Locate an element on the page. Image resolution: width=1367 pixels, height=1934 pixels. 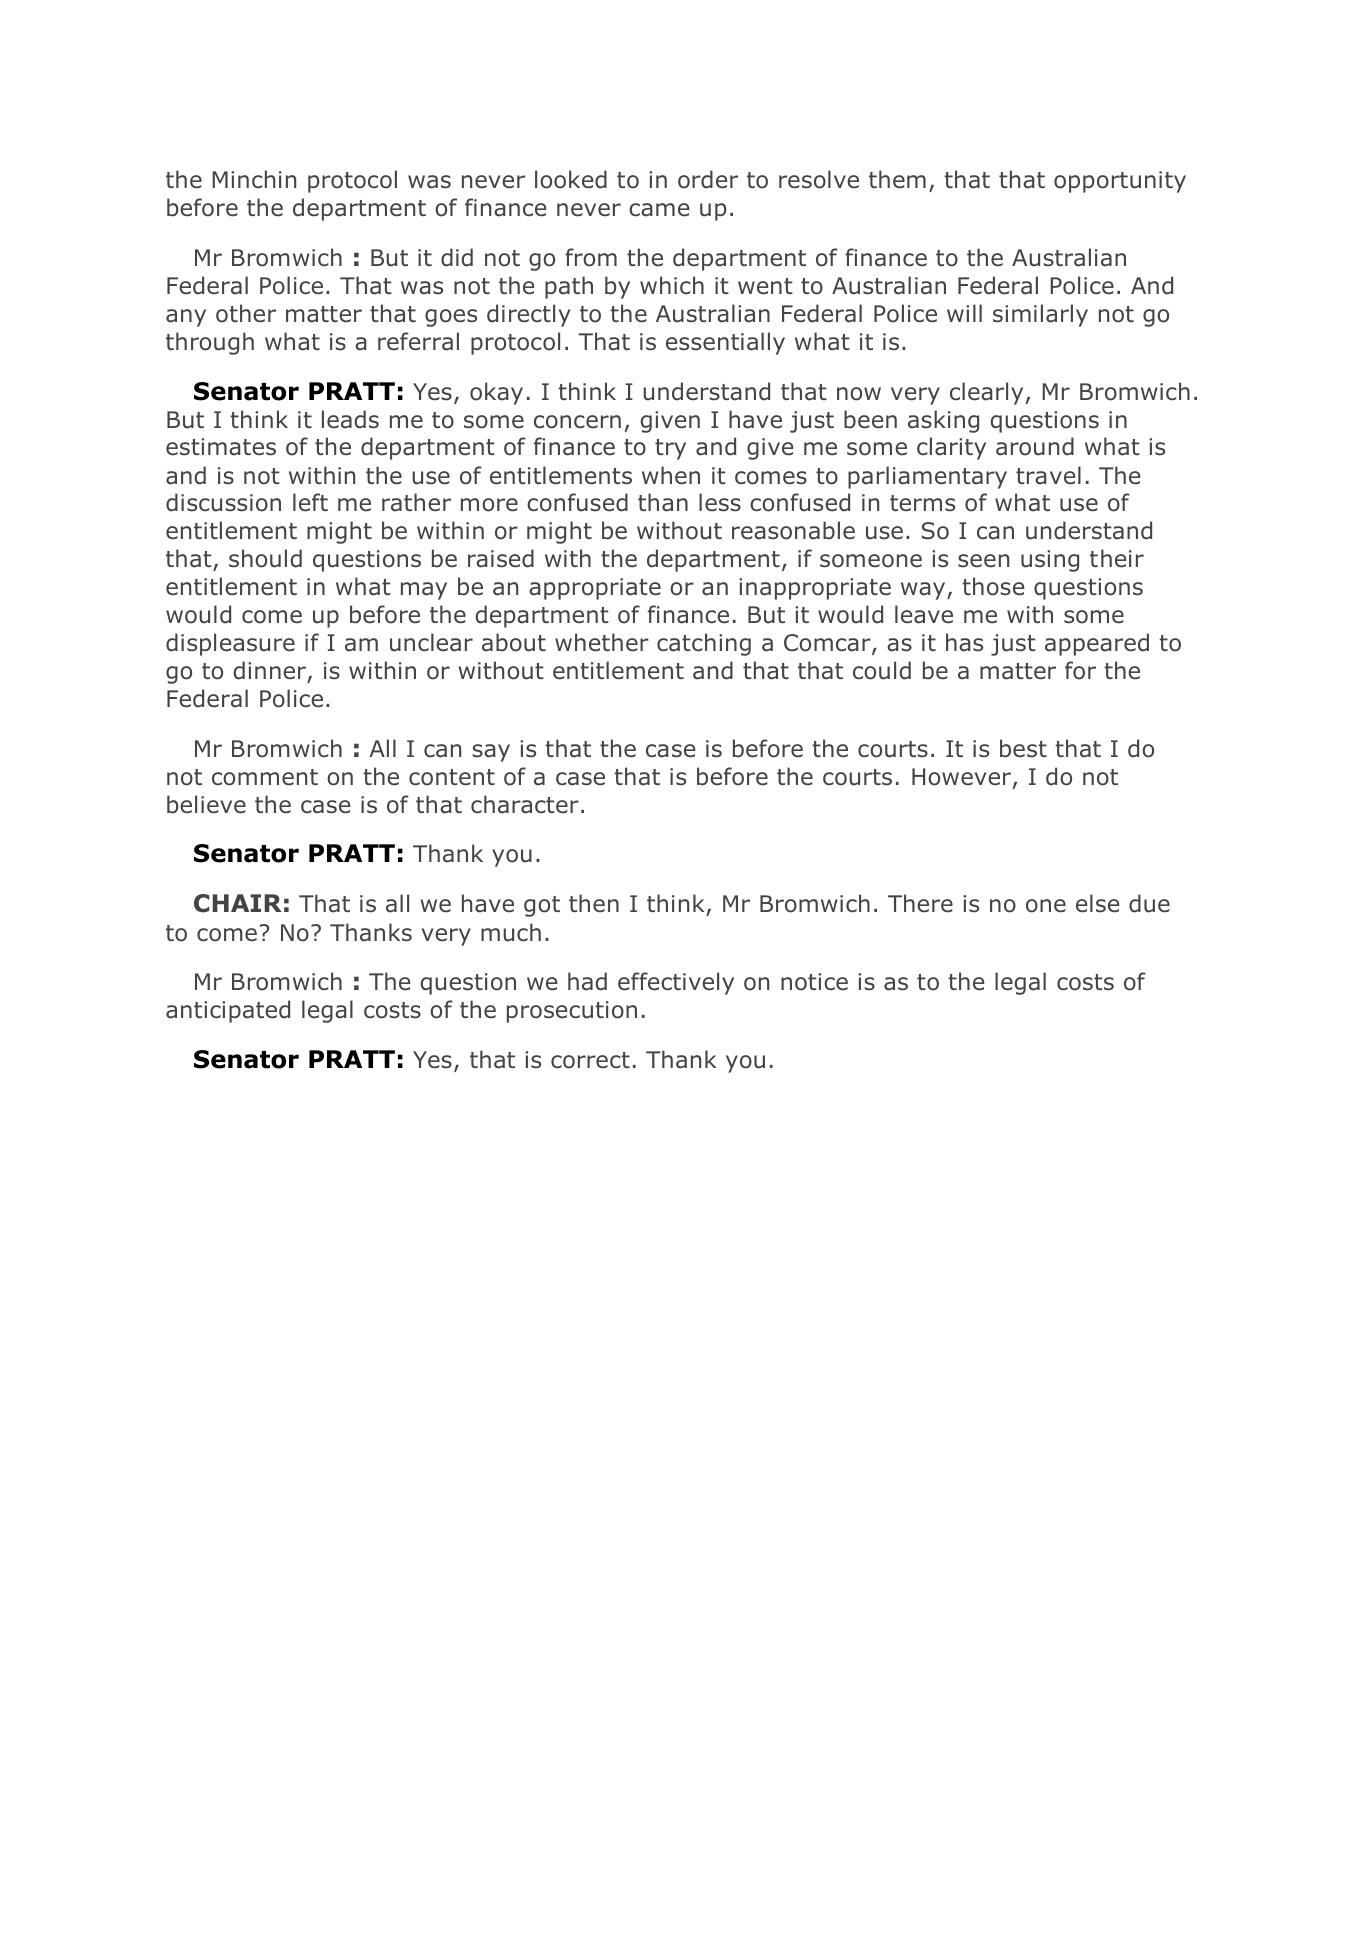
opportunity is located at coordinates (1120, 182).
